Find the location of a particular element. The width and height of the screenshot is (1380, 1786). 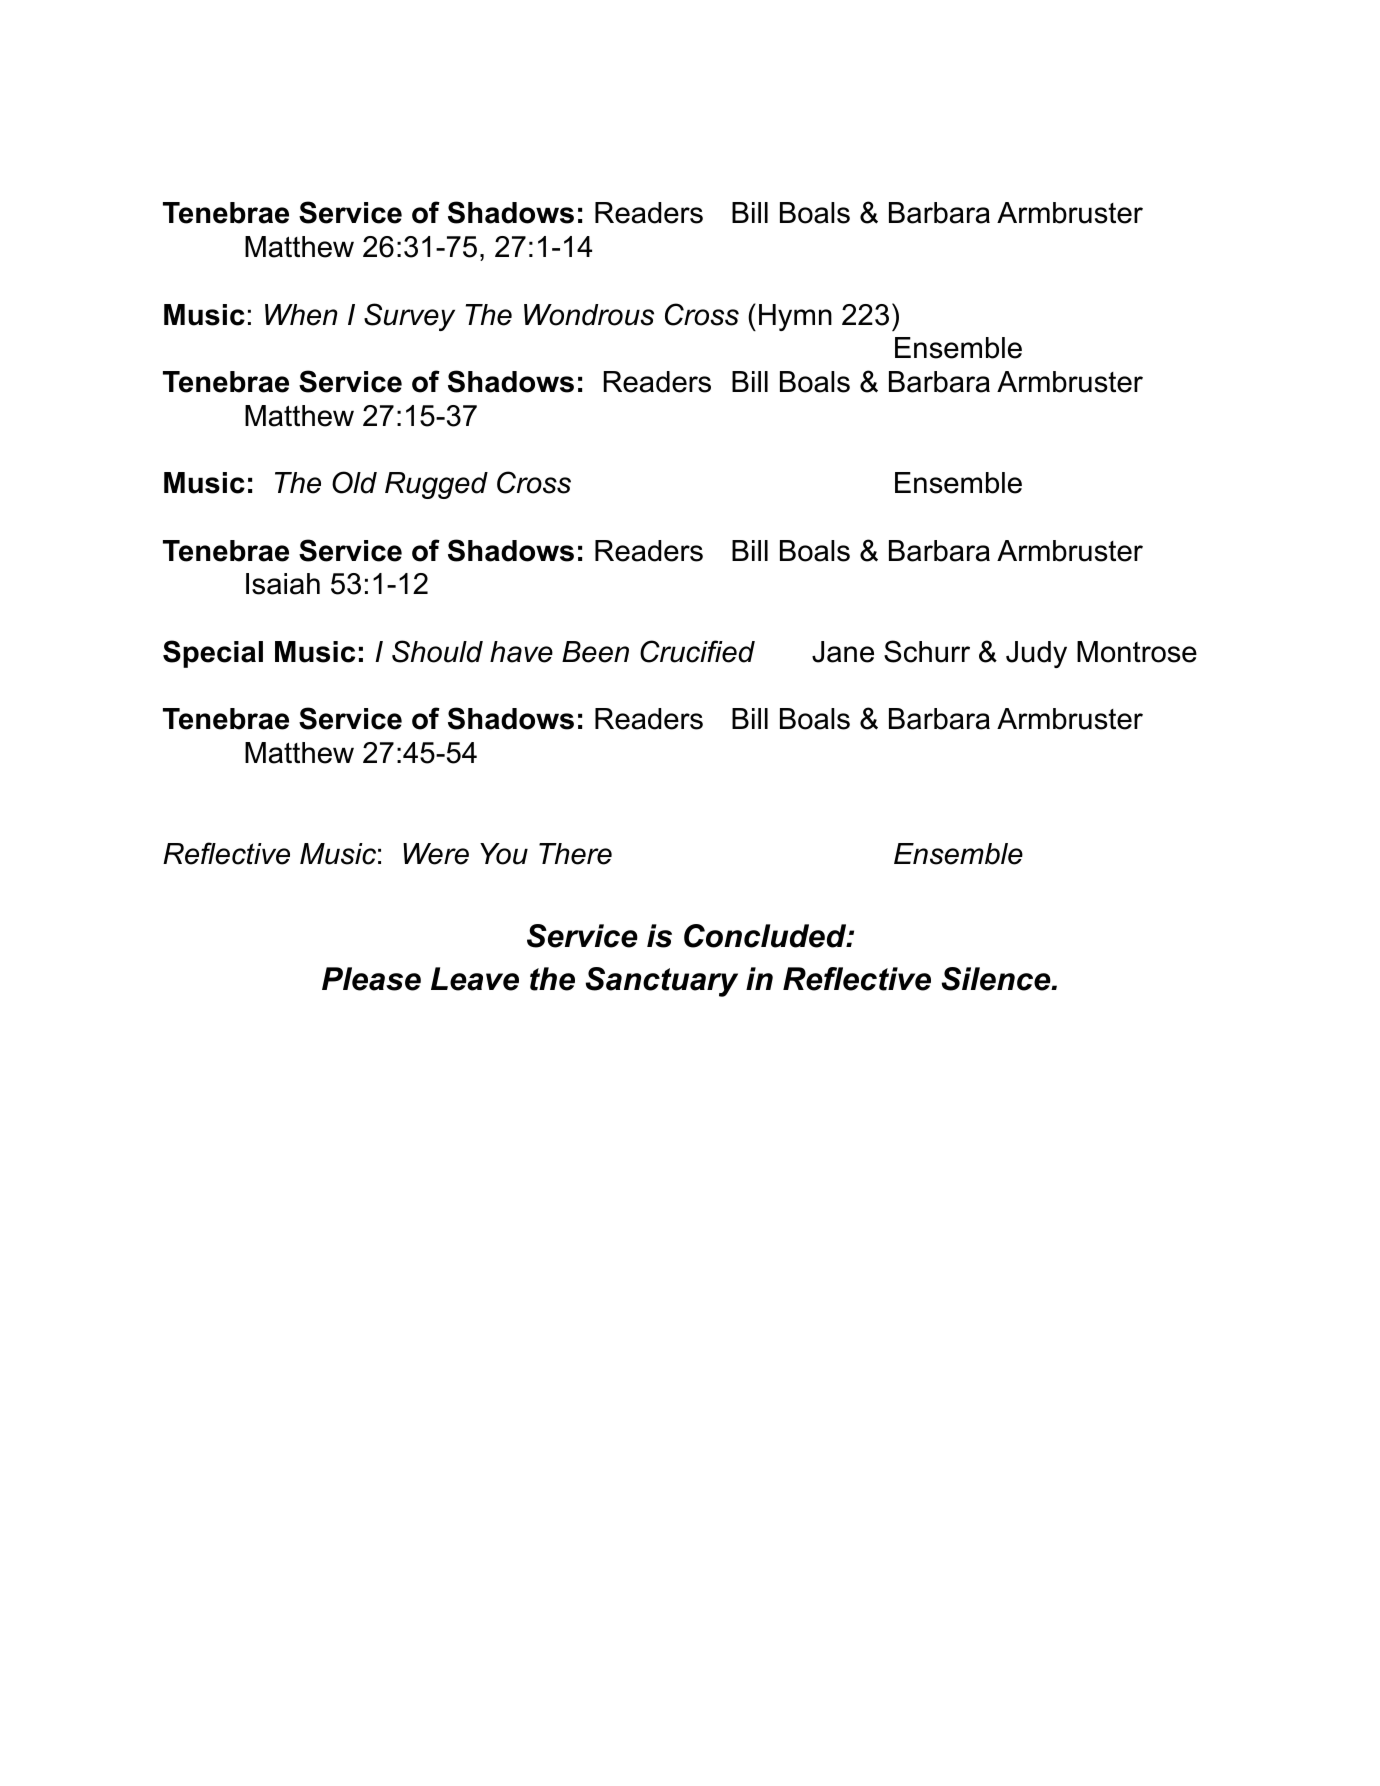

Crucified is located at coordinates (697, 651).
